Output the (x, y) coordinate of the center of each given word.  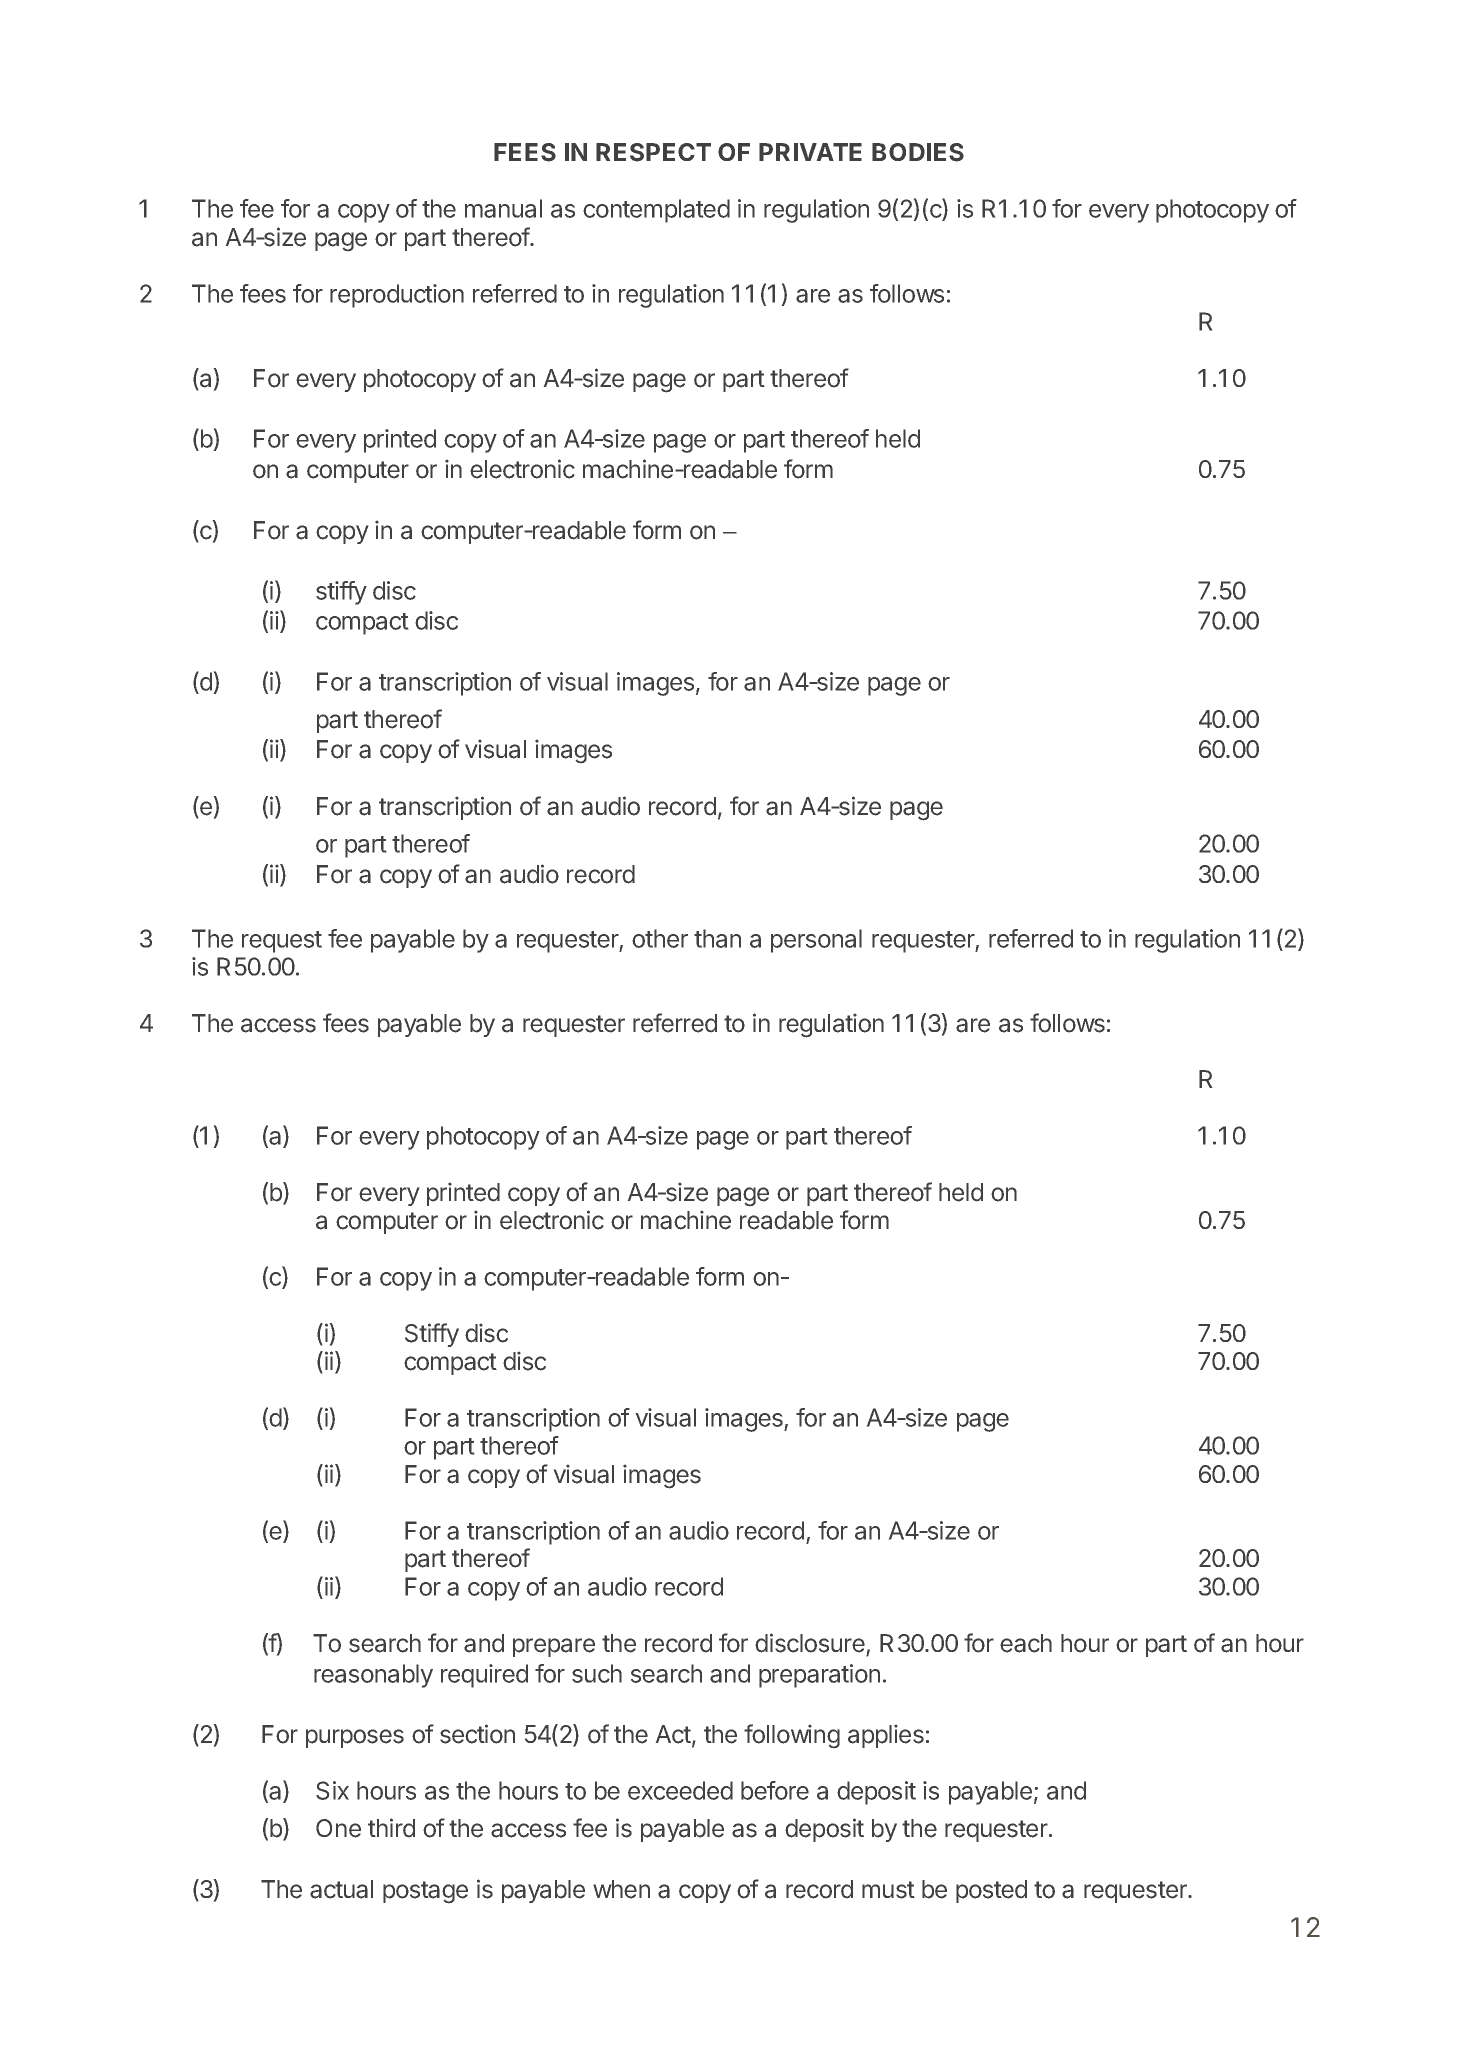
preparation (819, 1676)
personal (816, 941)
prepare (554, 1647)
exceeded (680, 1790)
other (660, 938)
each (1026, 1643)
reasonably (373, 1676)
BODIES (918, 152)
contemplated (656, 211)
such (597, 1673)
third (391, 1827)
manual (503, 208)
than (717, 938)
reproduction (397, 296)
